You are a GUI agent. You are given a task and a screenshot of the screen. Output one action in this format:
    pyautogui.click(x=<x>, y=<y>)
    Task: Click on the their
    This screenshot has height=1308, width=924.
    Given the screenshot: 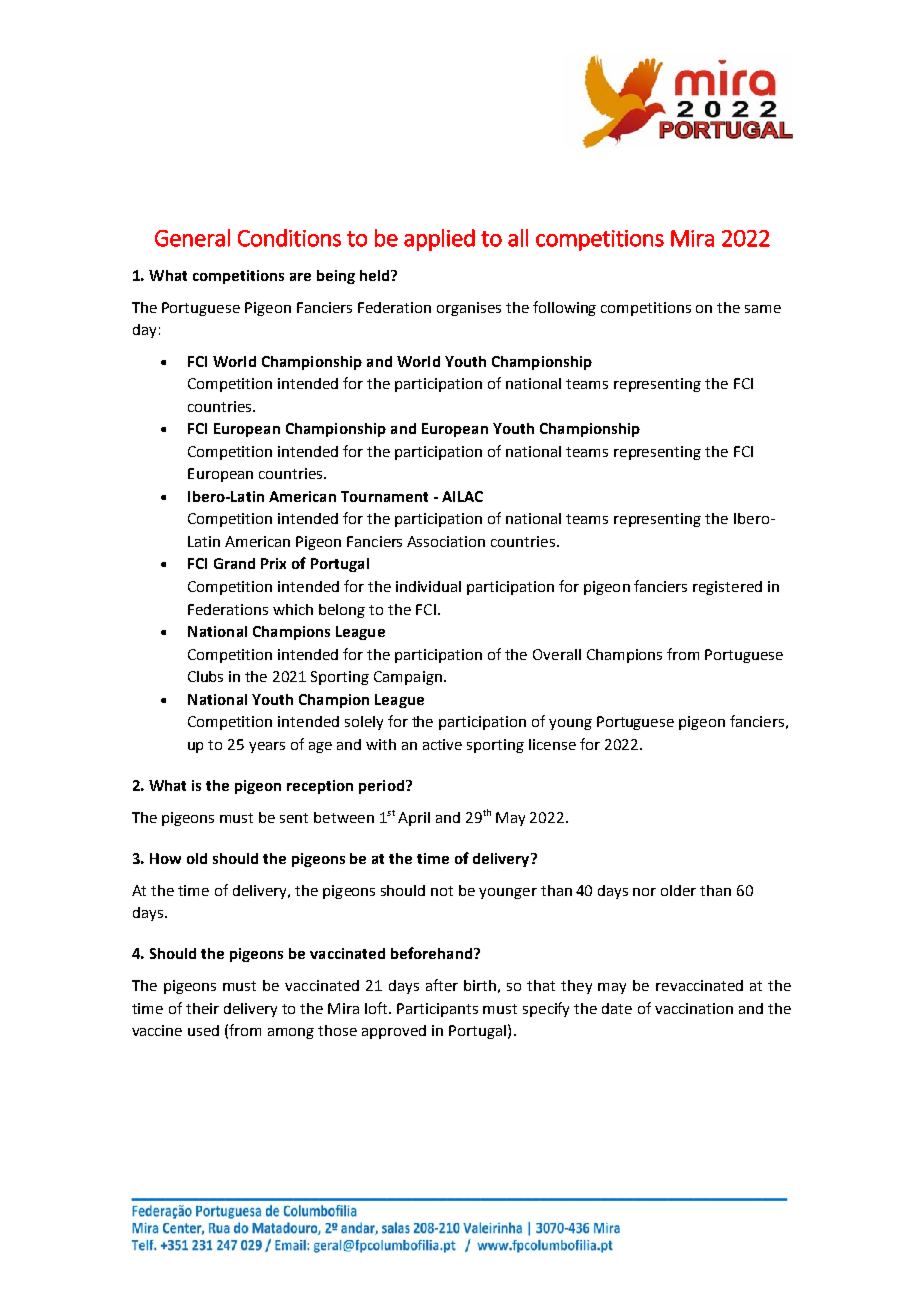 What is the action you would take?
    pyautogui.click(x=202, y=1008)
